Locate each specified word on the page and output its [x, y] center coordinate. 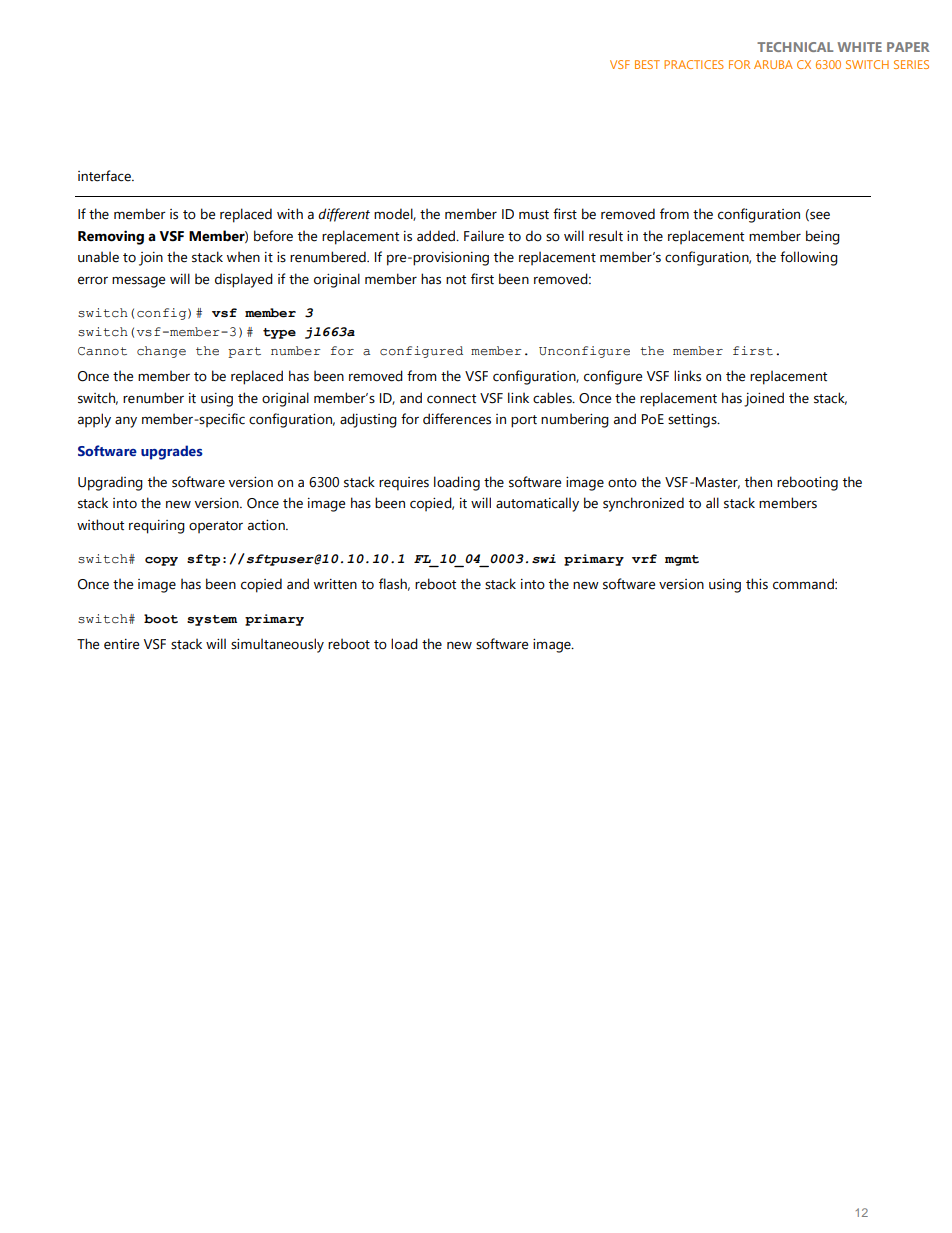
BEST [647, 64]
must [534, 215]
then [758, 482]
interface [105, 176]
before [273, 236]
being [823, 237]
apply [94, 420]
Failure [484, 236]
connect [451, 399]
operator [216, 527]
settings [693, 421]
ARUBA [773, 64]
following [809, 258]
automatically [537, 504]
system [212, 620]
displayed [244, 280]
